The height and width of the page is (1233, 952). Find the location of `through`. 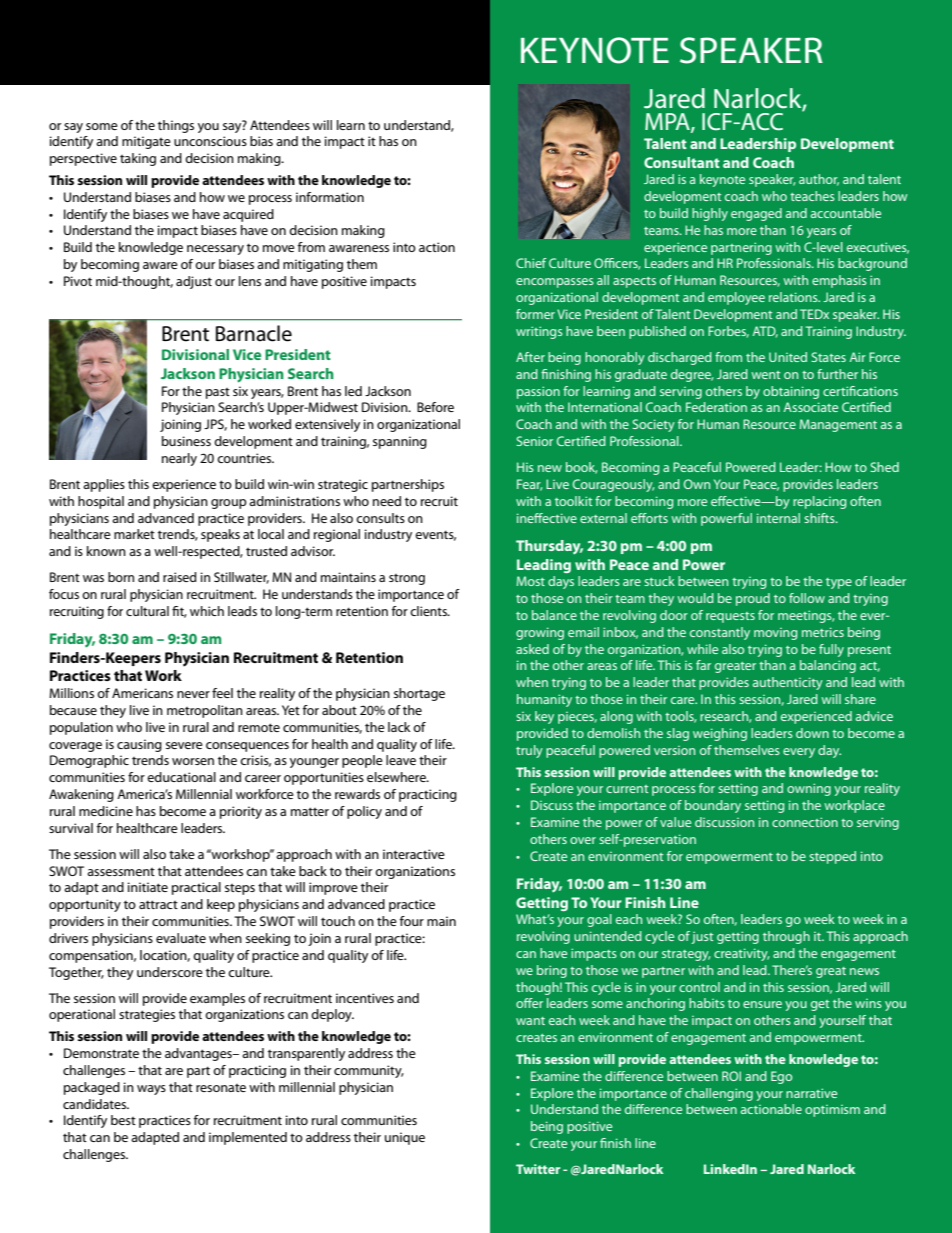

through is located at coordinates (786, 937).
